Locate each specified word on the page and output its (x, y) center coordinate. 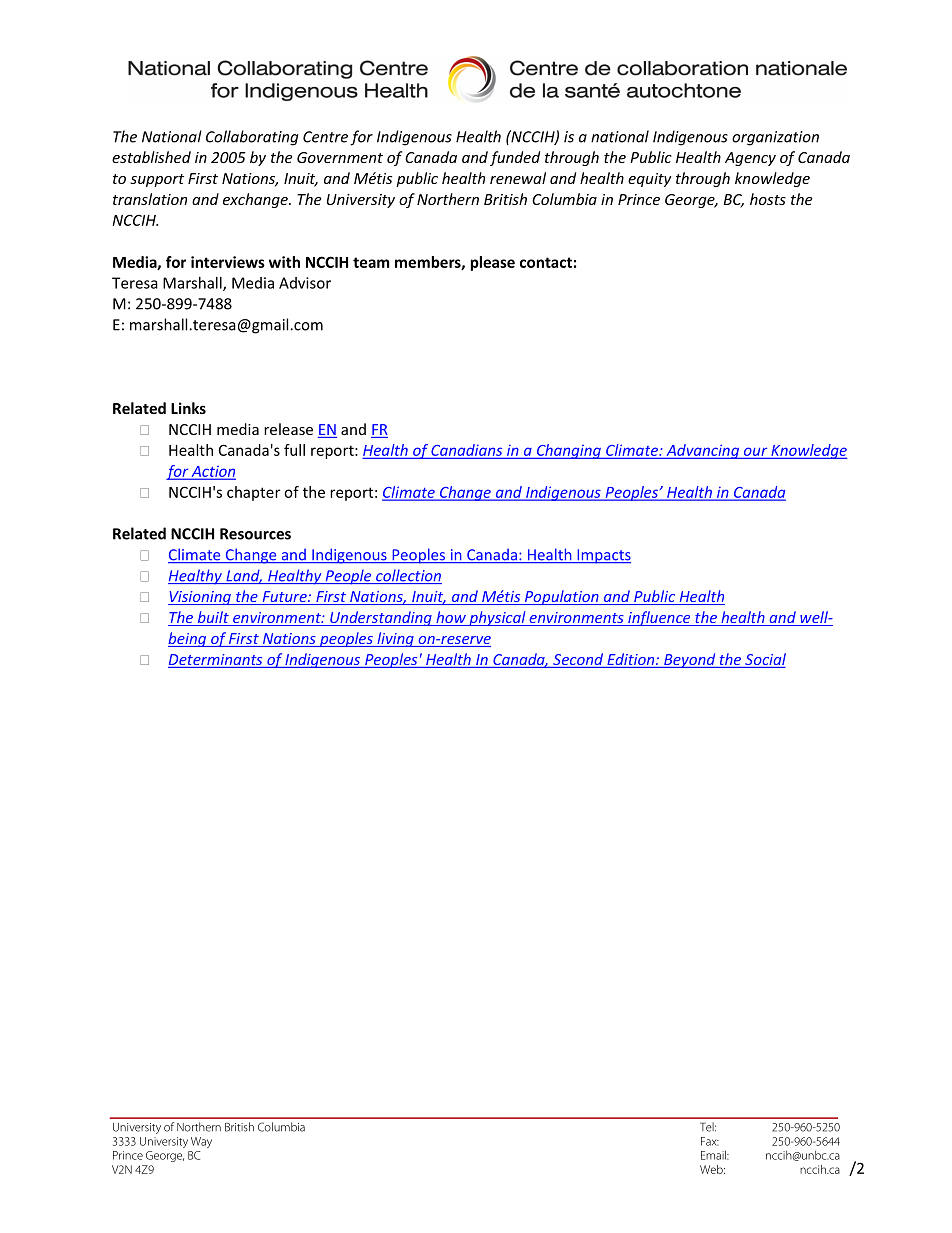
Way (201, 1142)
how (451, 618)
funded (515, 158)
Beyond (690, 660)
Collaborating (252, 138)
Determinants (215, 659)
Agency (750, 159)
